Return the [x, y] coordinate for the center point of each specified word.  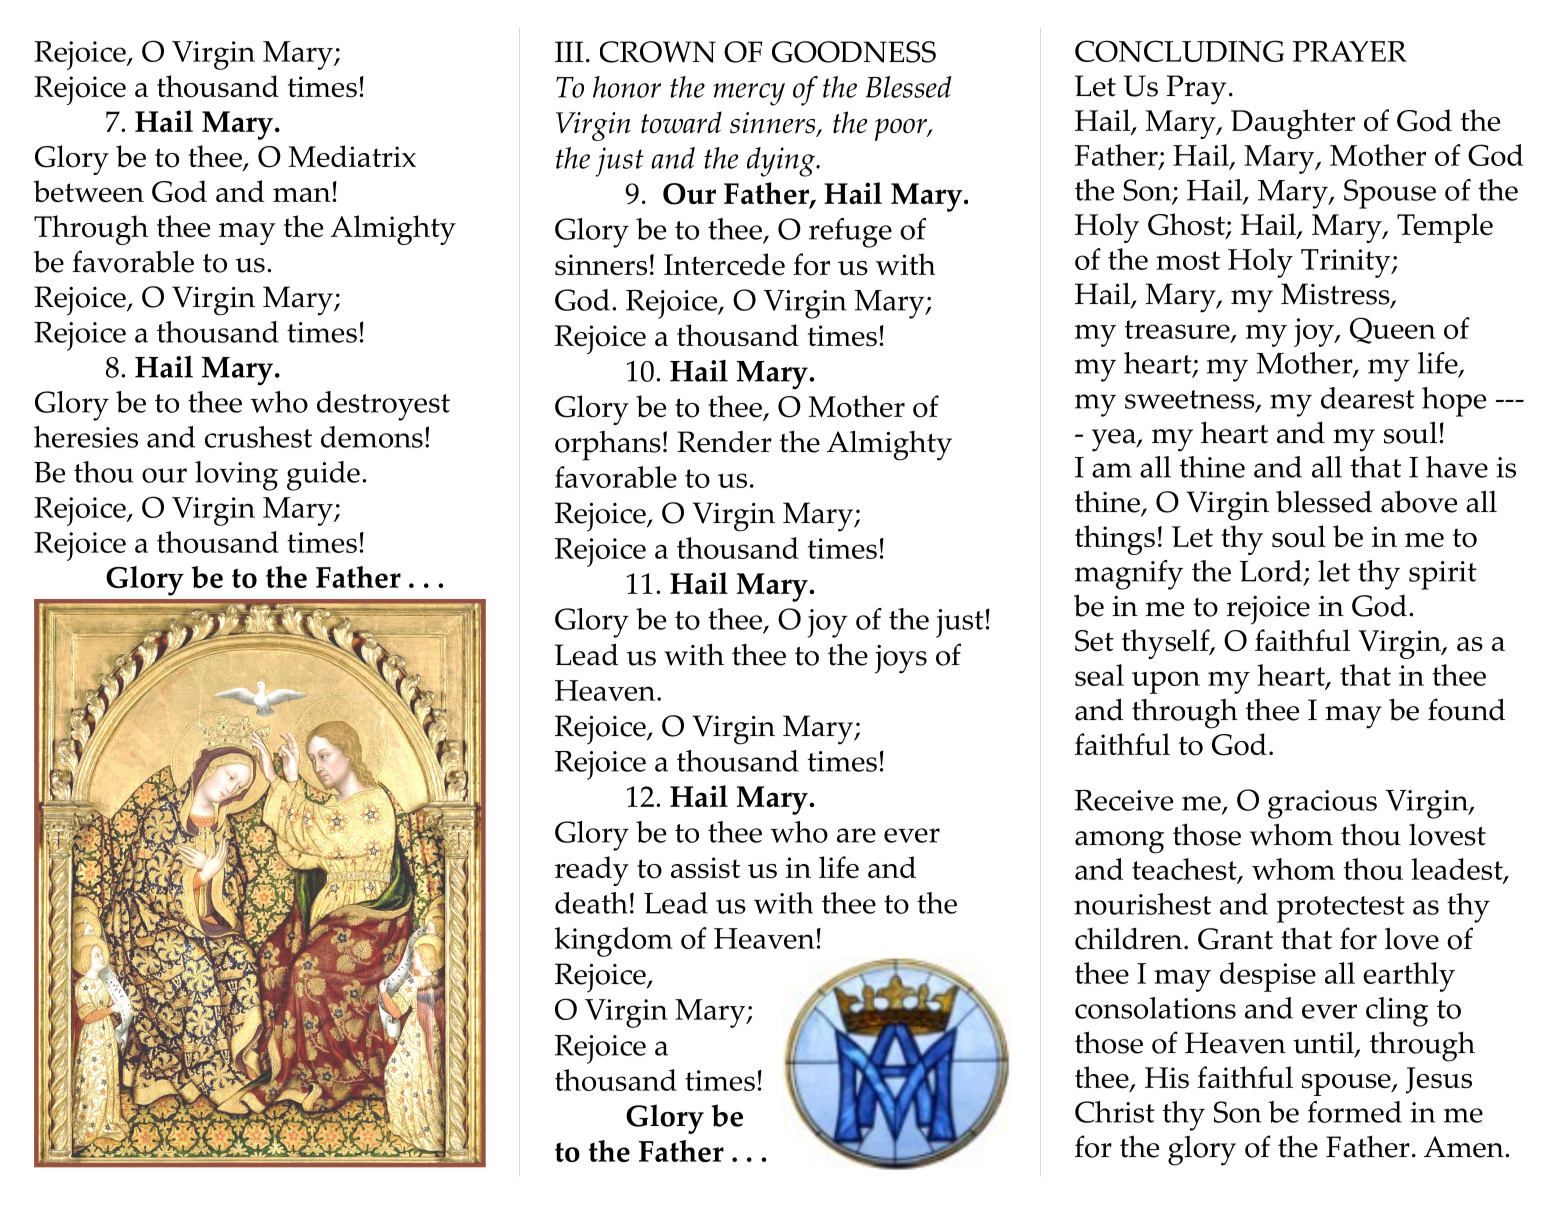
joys [901, 659]
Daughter [1293, 124]
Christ [1114, 1112]
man [302, 195]
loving [236, 476]
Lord [1271, 571]
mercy [749, 94]
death [591, 903]
